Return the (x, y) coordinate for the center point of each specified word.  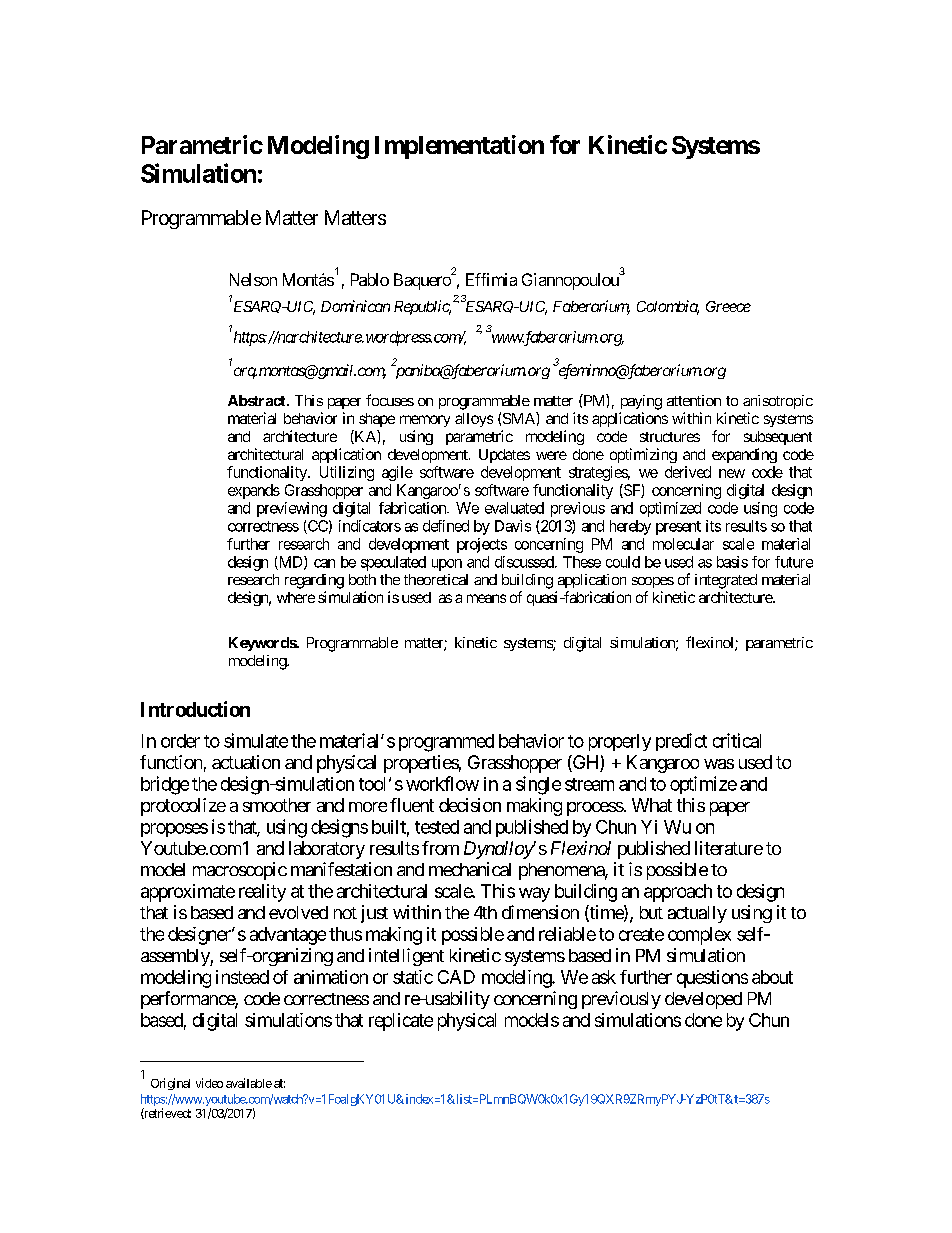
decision (470, 805)
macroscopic (240, 871)
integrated (726, 581)
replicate (401, 1022)
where (296, 597)
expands (254, 491)
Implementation (459, 147)
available (249, 1083)
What (652, 805)
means (486, 598)
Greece (728, 306)
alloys (474, 420)
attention (694, 400)
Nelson (253, 279)
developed (703, 1000)
